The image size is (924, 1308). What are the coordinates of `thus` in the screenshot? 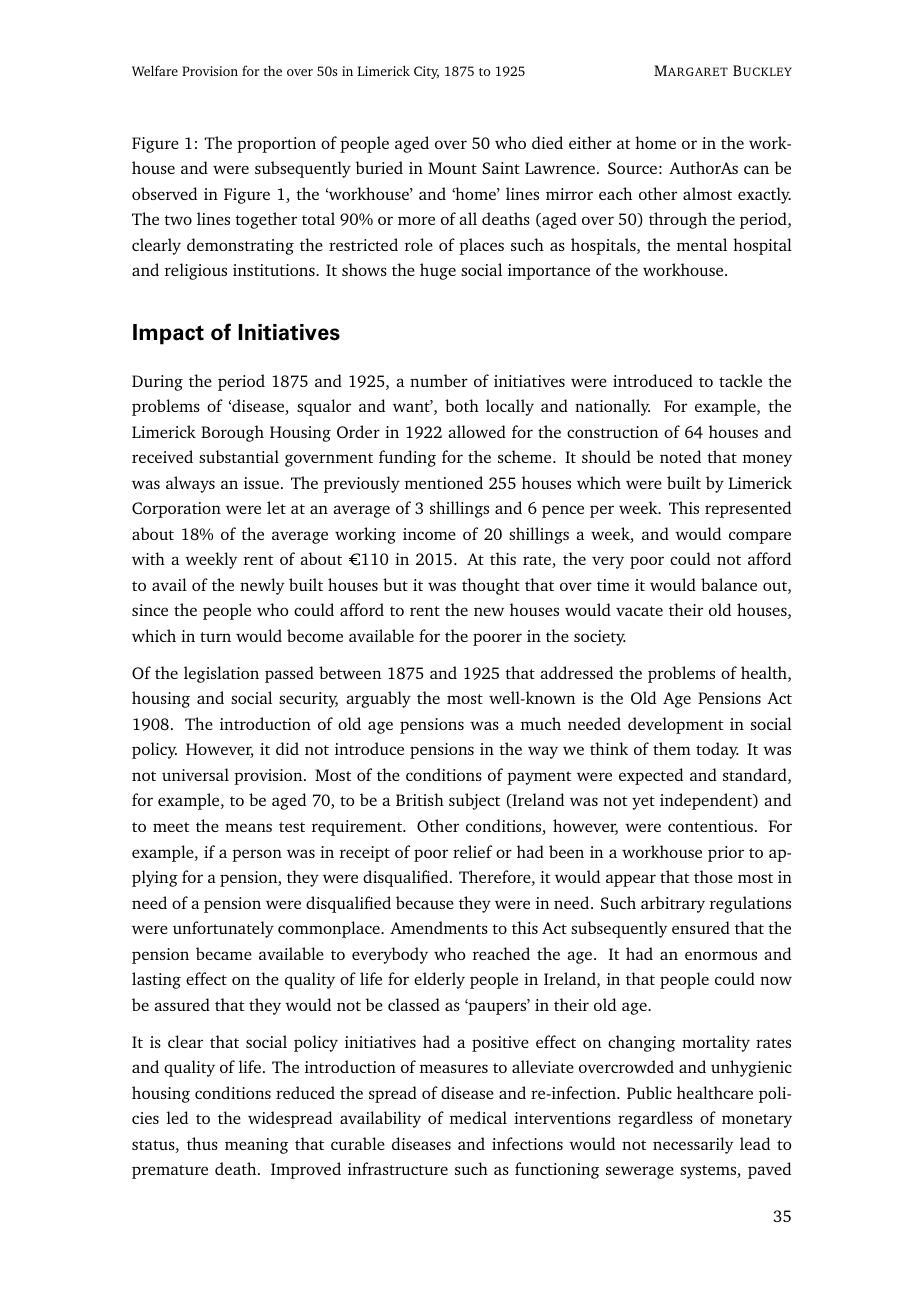 It's located at (202, 1143).
